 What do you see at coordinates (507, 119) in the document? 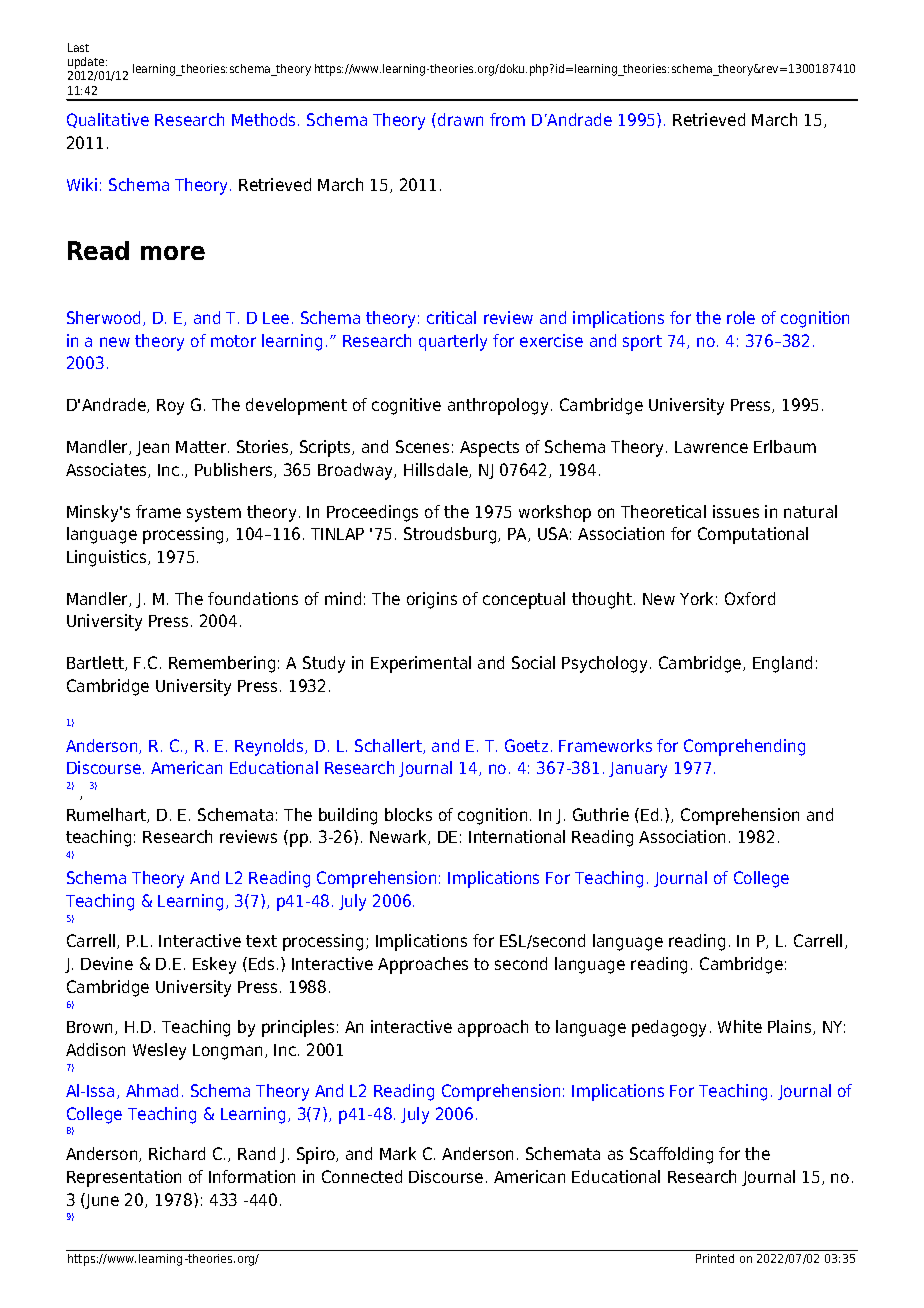
I see `from` at bounding box center [507, 119].
